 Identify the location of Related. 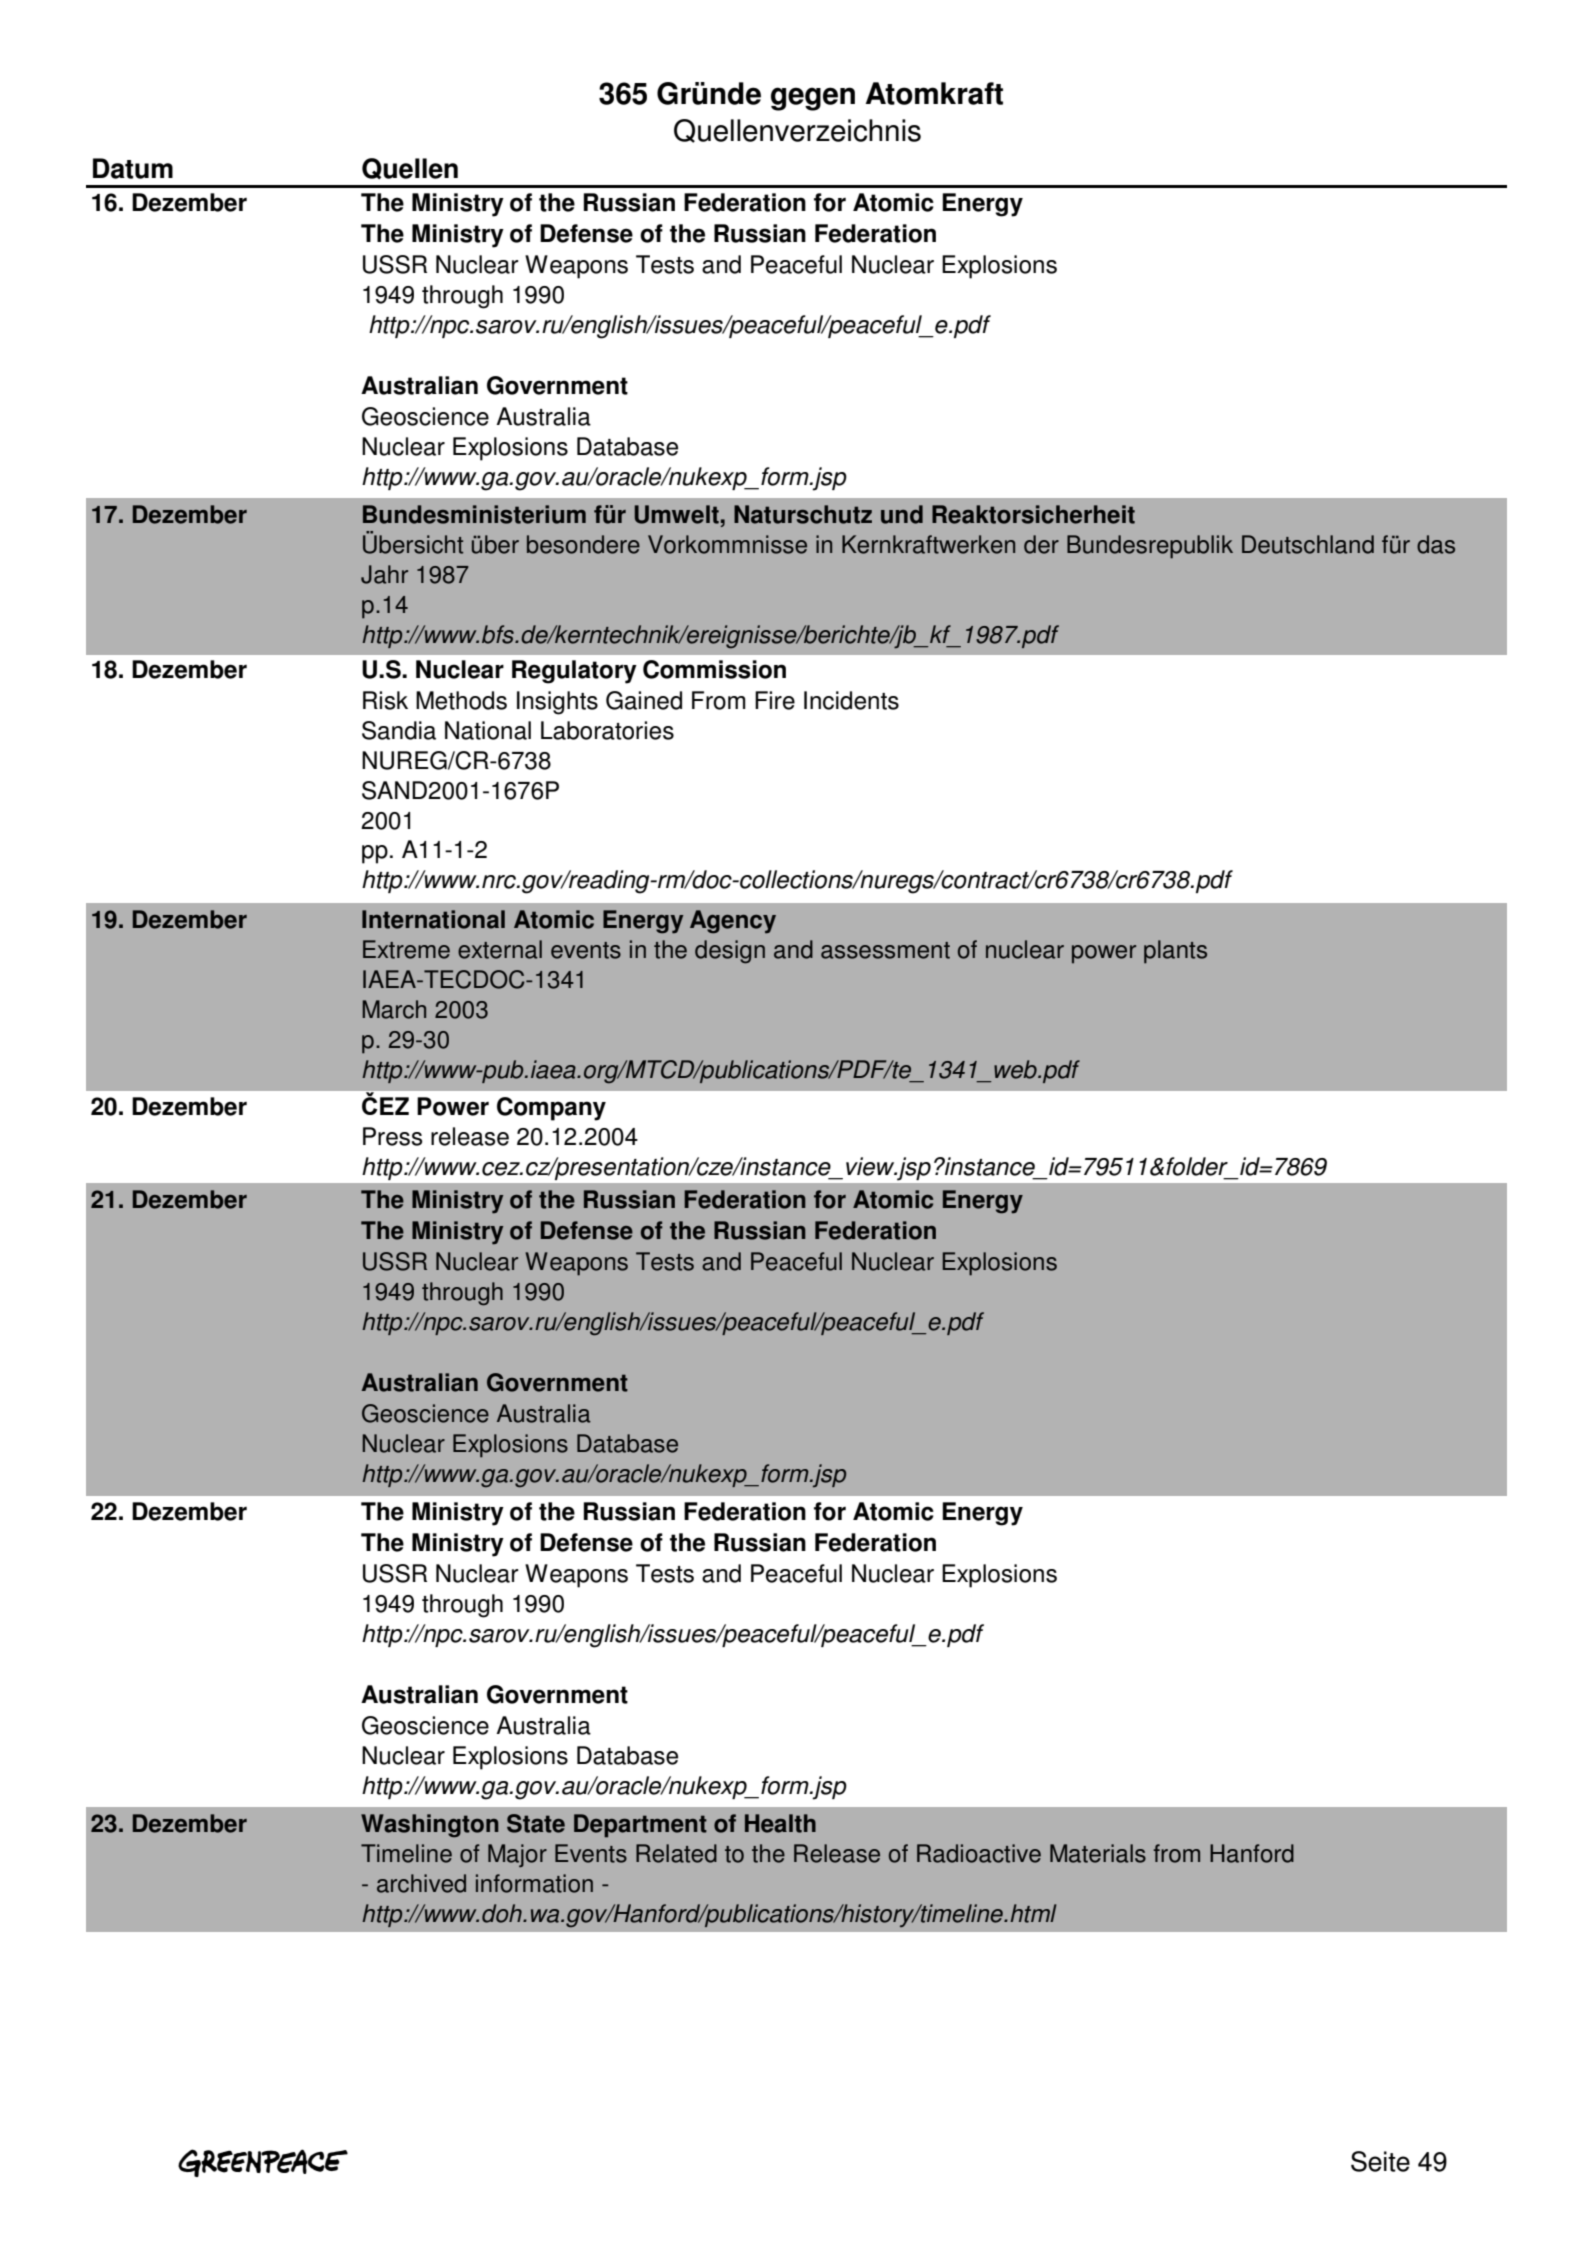
(676, 1853).
